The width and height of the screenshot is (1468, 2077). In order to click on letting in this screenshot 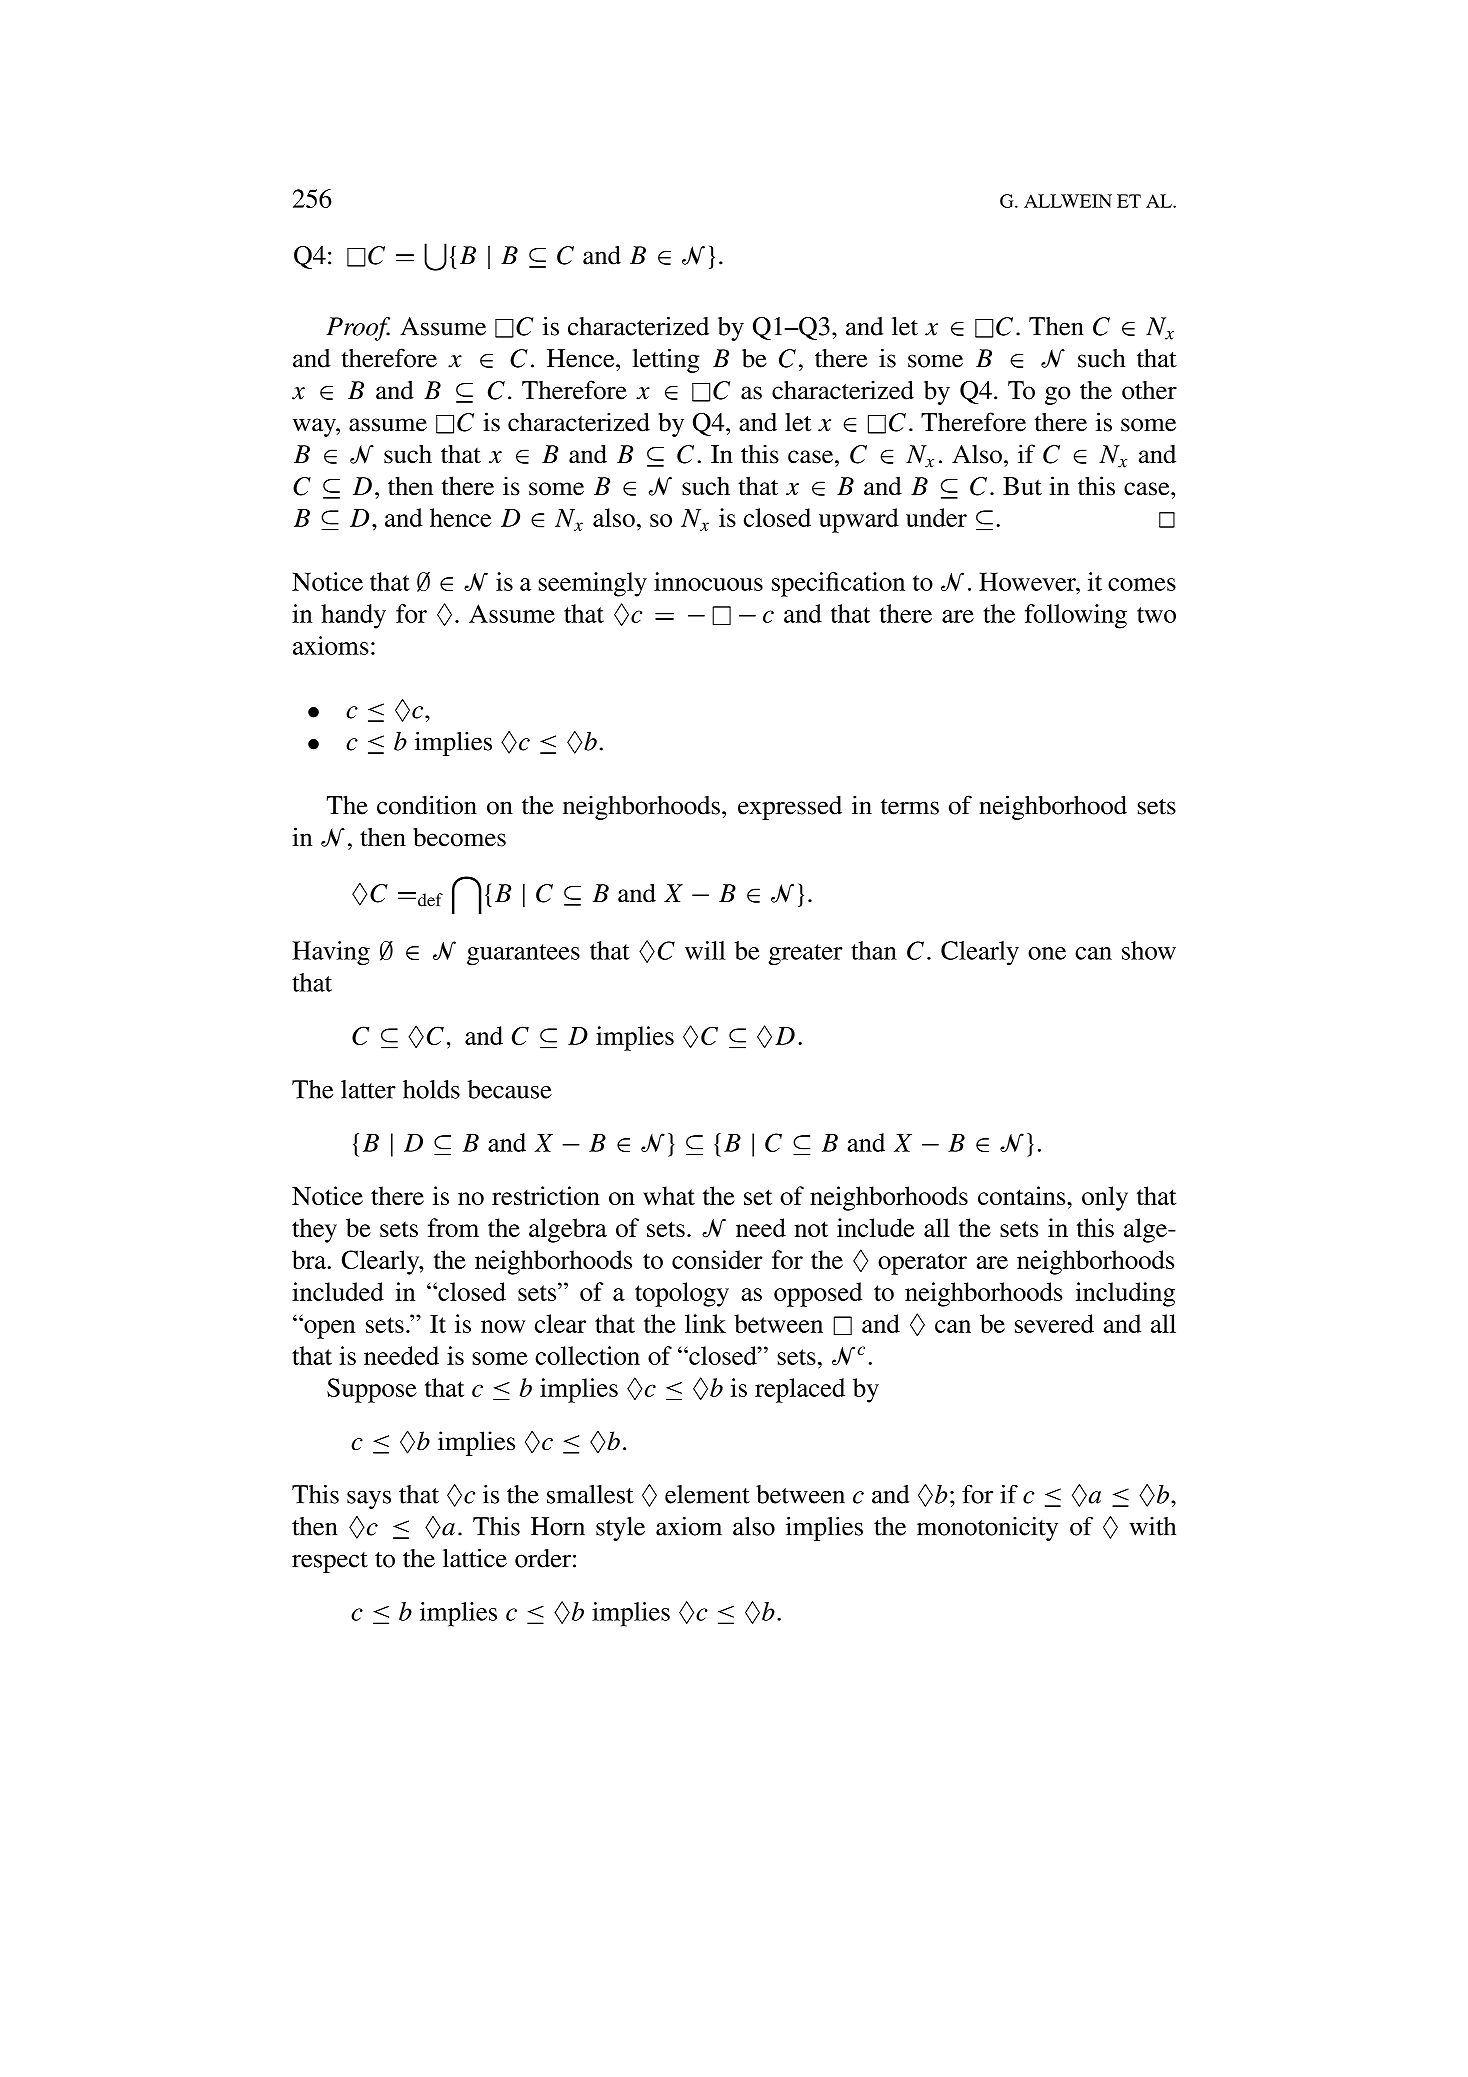, I will do `click(666, 360)`.
